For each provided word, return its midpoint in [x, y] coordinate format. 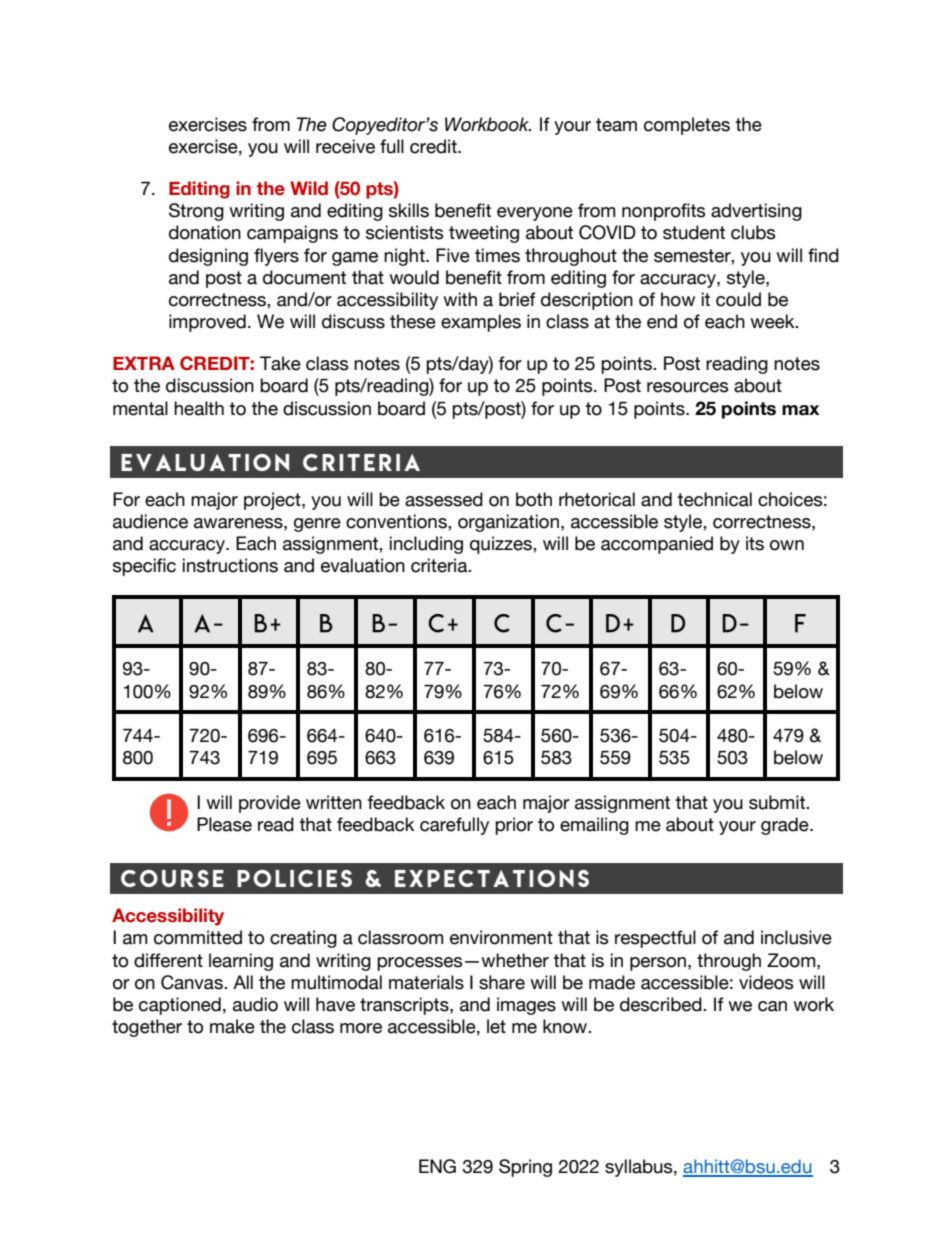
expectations [492, 878]
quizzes [502, 545]
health [199, 408]
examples [481, 323]
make [232, 1026]
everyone [535, 214]
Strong [196, 212]
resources [688, 387]
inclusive [796, 937]
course [172, 878]
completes [687, 126]
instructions [230, 565]
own [787, 545]
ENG [437, 1166]
